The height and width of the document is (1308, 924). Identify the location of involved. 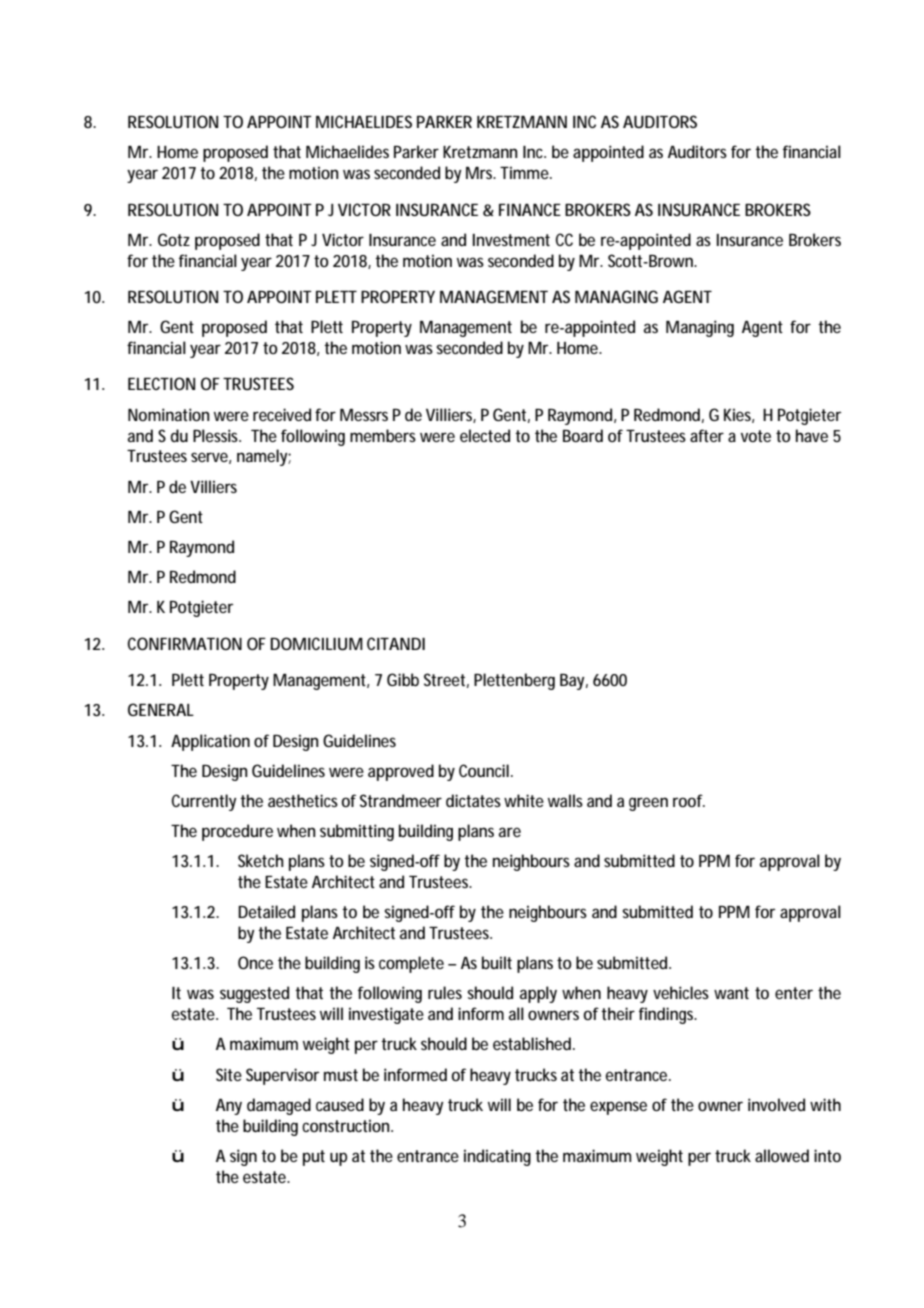
(776, 1104).
